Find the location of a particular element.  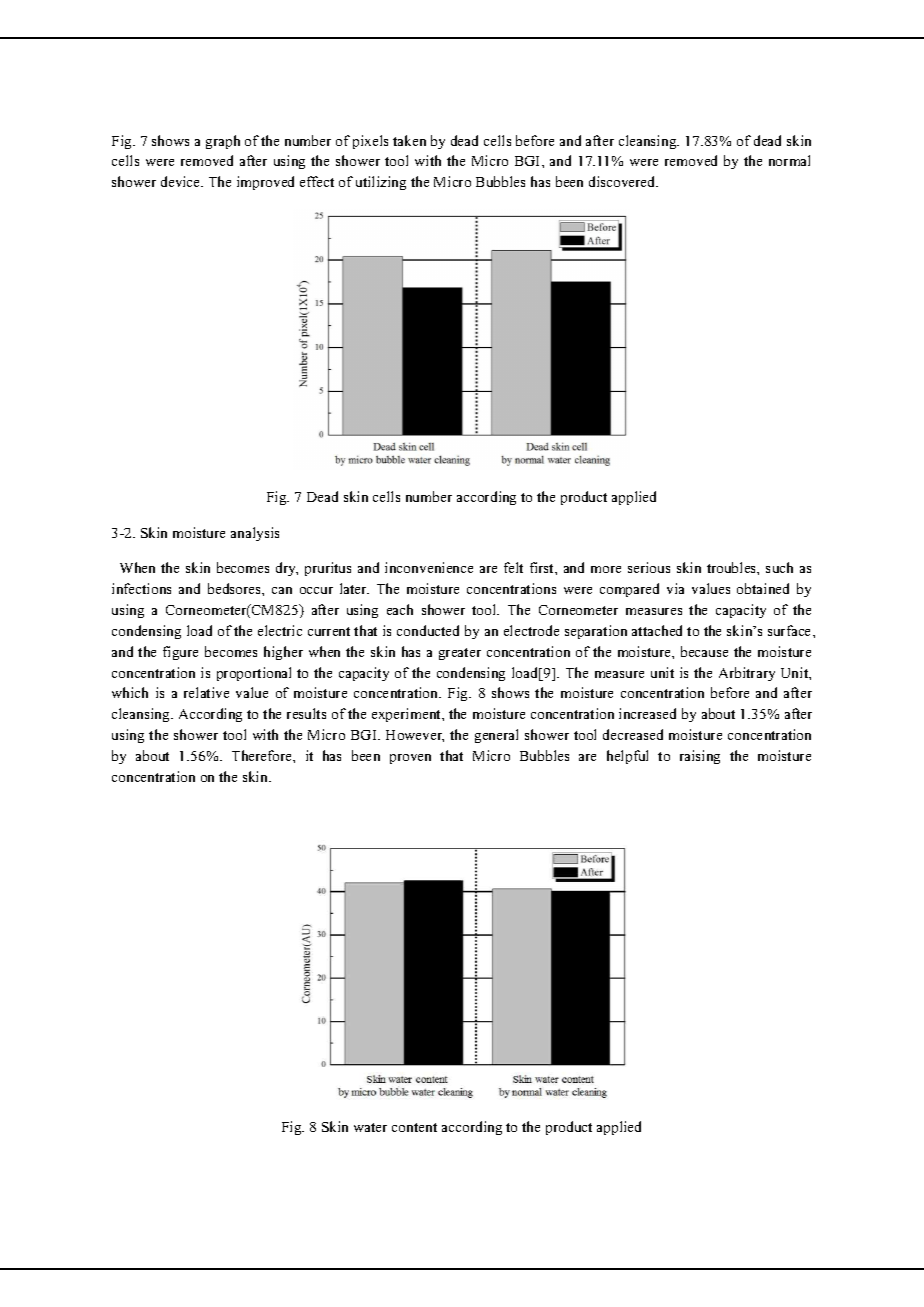

water is located at coordinates (370, 1127).
